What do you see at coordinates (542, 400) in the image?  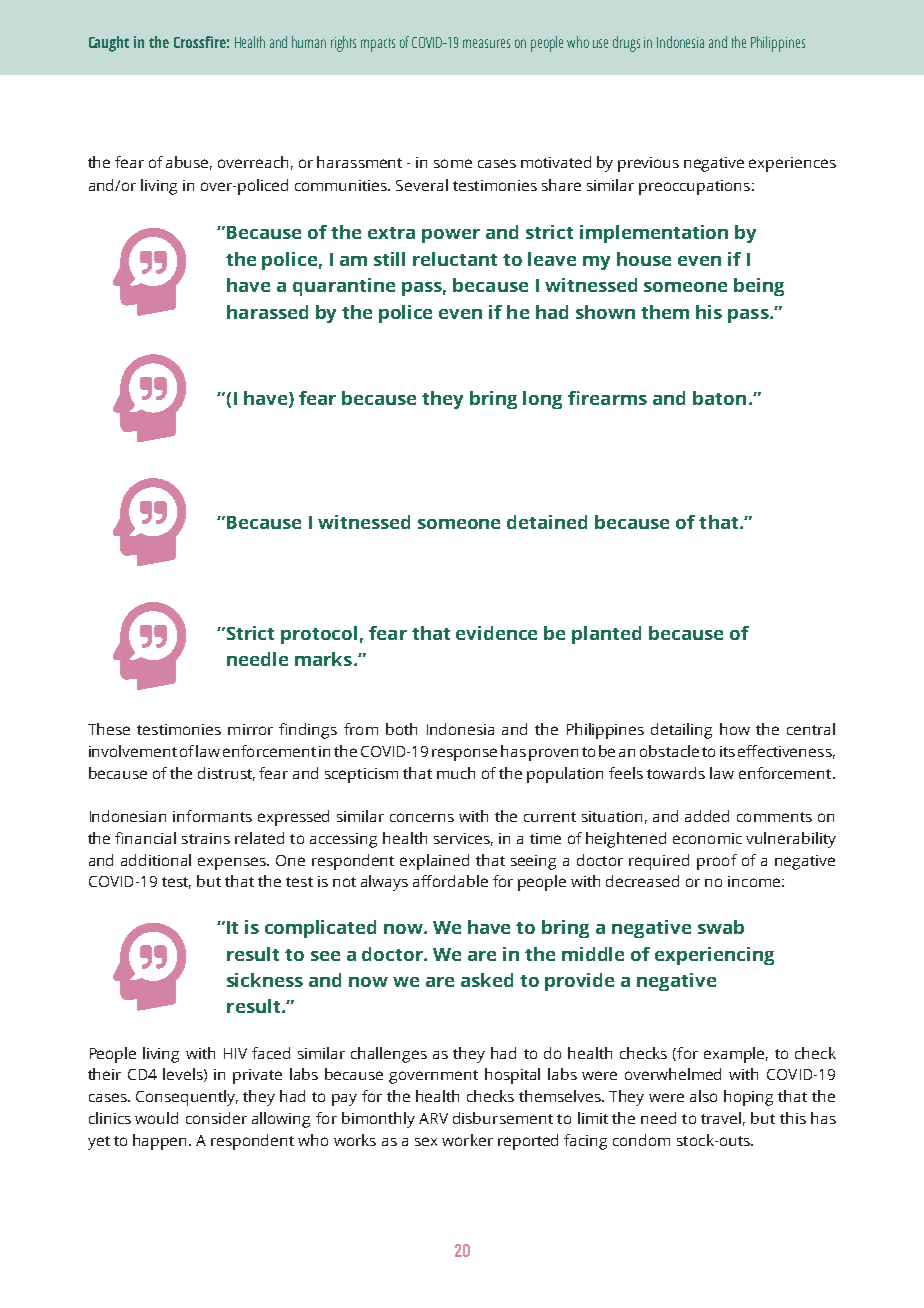 I see `long` at bounding box center [542, 400].
